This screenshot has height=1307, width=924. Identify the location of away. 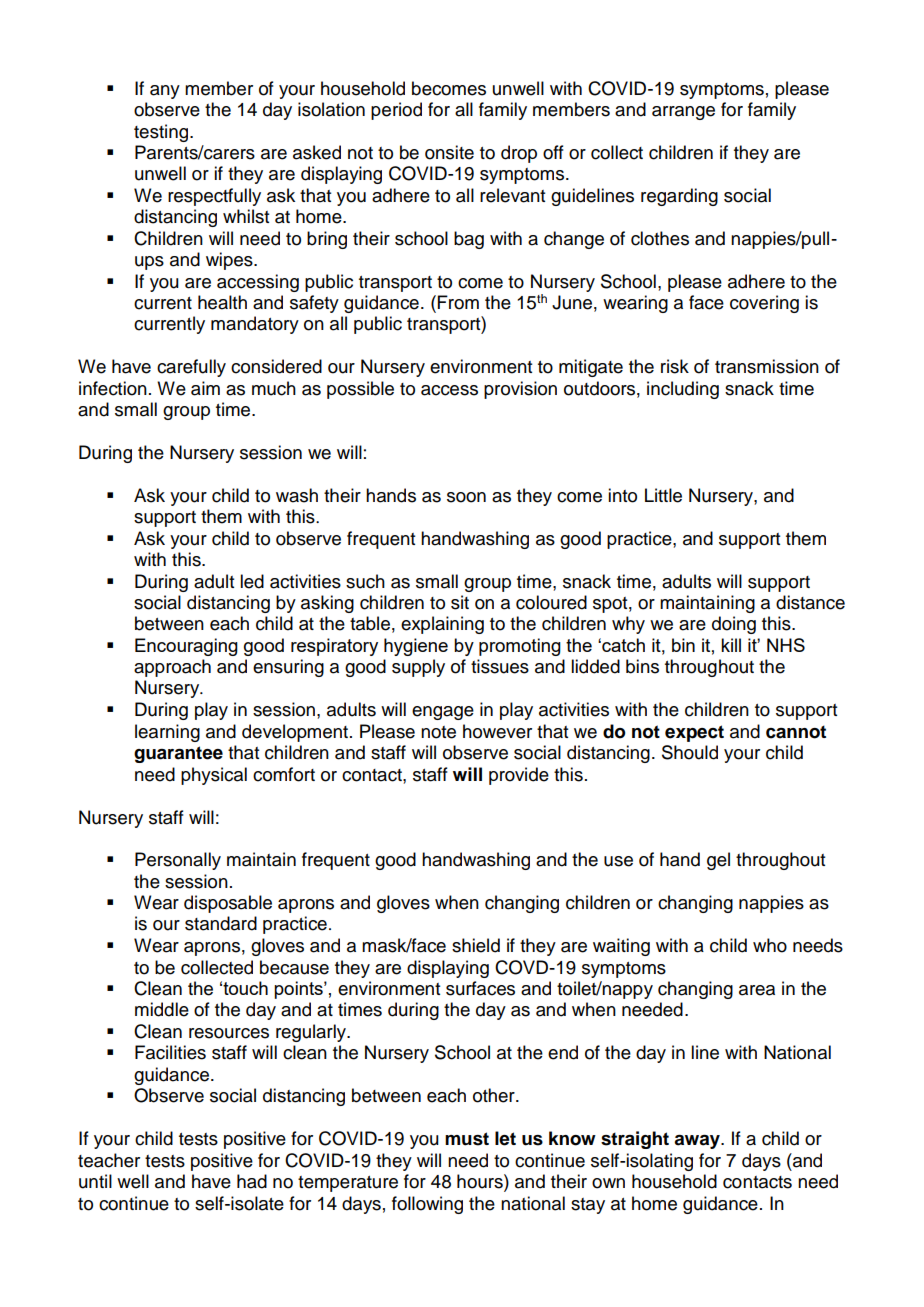
(698, 1142).
